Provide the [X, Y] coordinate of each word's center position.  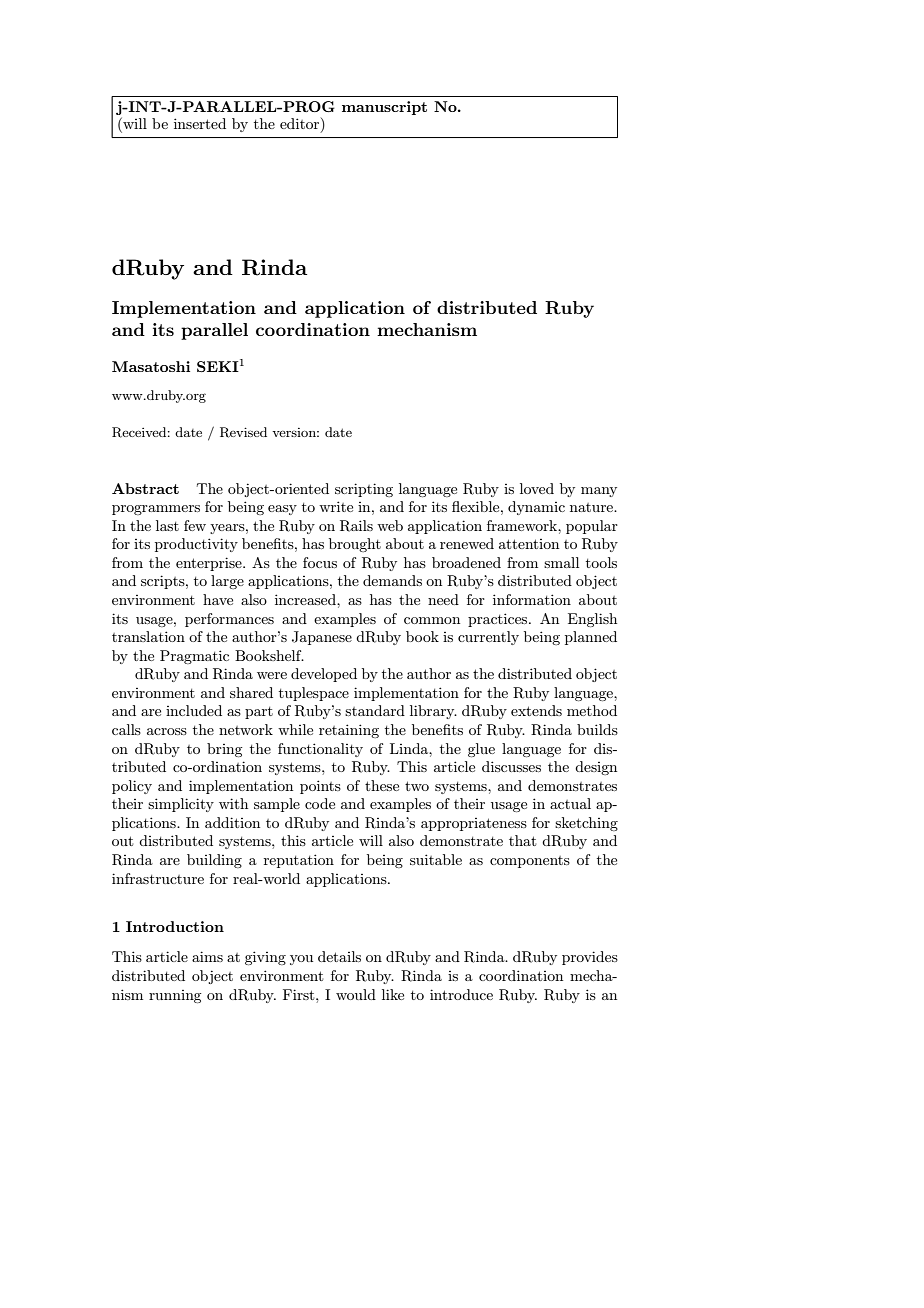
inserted [200, 123]
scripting [364, 490]
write [336, 506]
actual [570, 803]
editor [301, 123]
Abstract [145, 488]
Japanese [322, 638]
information [532, 599]
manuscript [384, 108]
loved [537, 488]
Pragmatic [194, 657]
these [382, 785]
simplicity [181, 805]
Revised [243, 432]
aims [207, 956]
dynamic [536, 508]
